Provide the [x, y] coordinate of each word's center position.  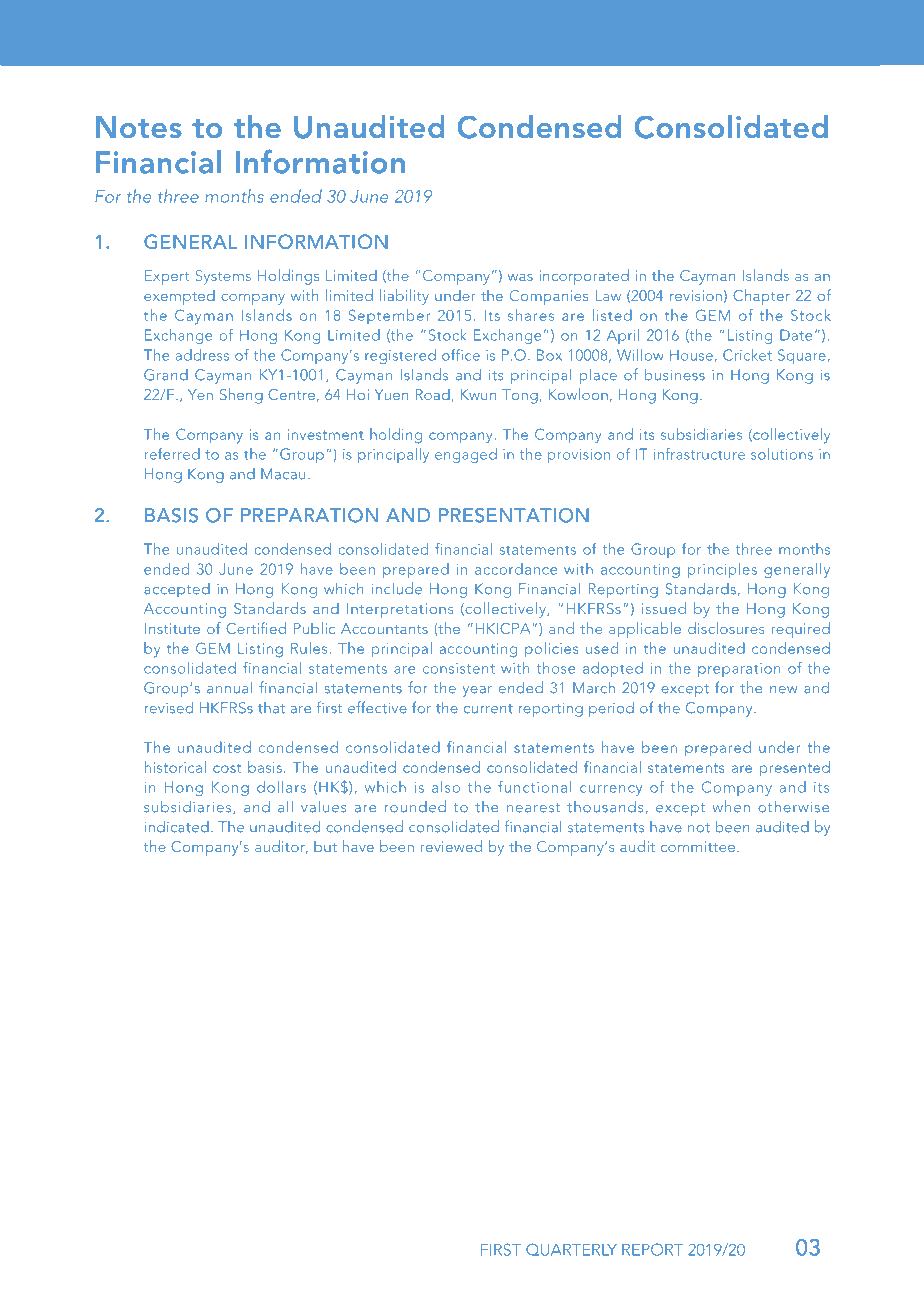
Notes [139, 127]
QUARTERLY [571, 1249]
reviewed [451, 846]
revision [696, 295]
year [477, 691]
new [783, 690]
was [520, 277]
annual [229, 687]
